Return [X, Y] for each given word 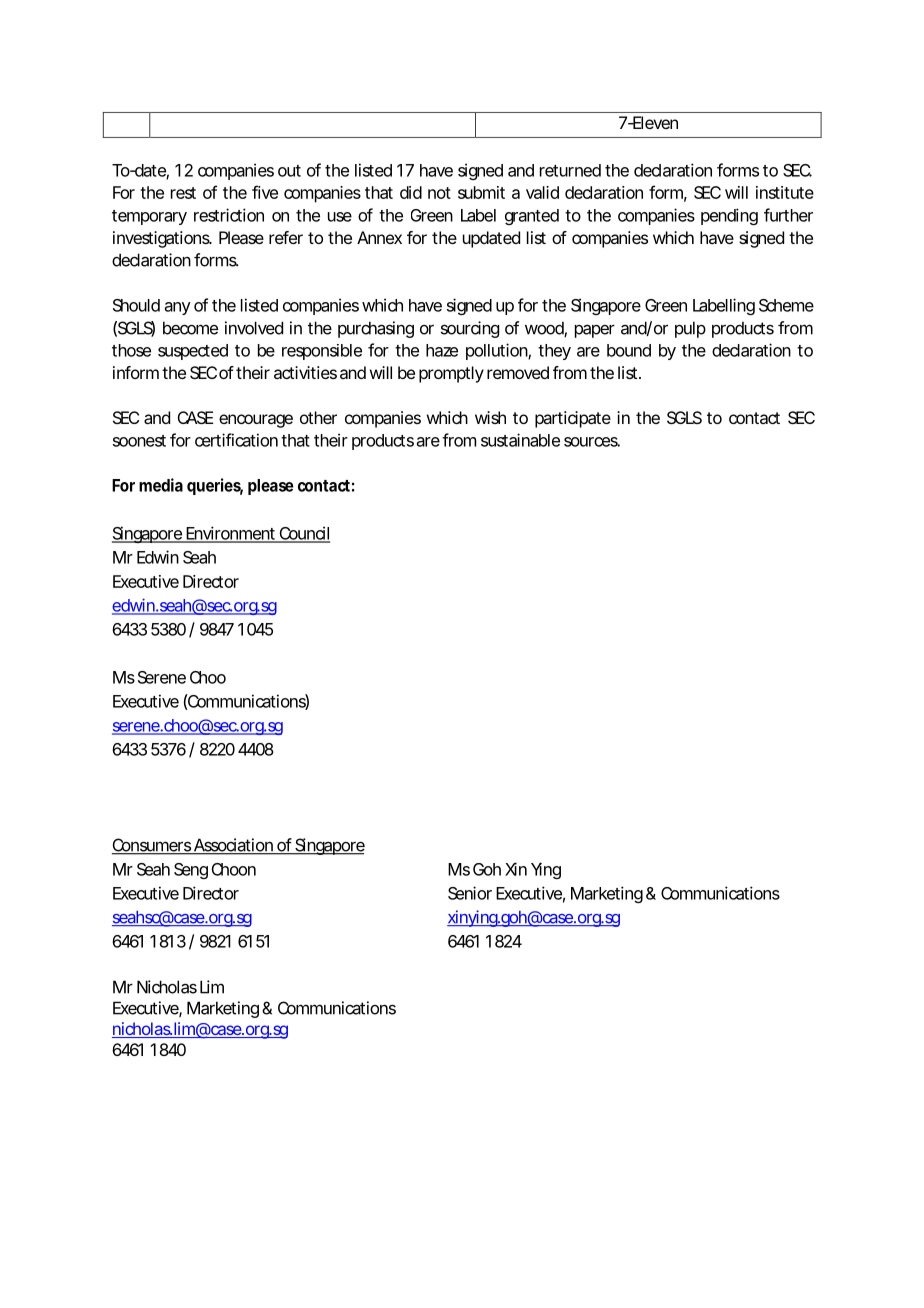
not [439, 193]
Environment [230, 534]
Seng [191, 871]
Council [303, 534]
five [265, 192]
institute [785, 192]
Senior [470, 893]
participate [573, 419]
